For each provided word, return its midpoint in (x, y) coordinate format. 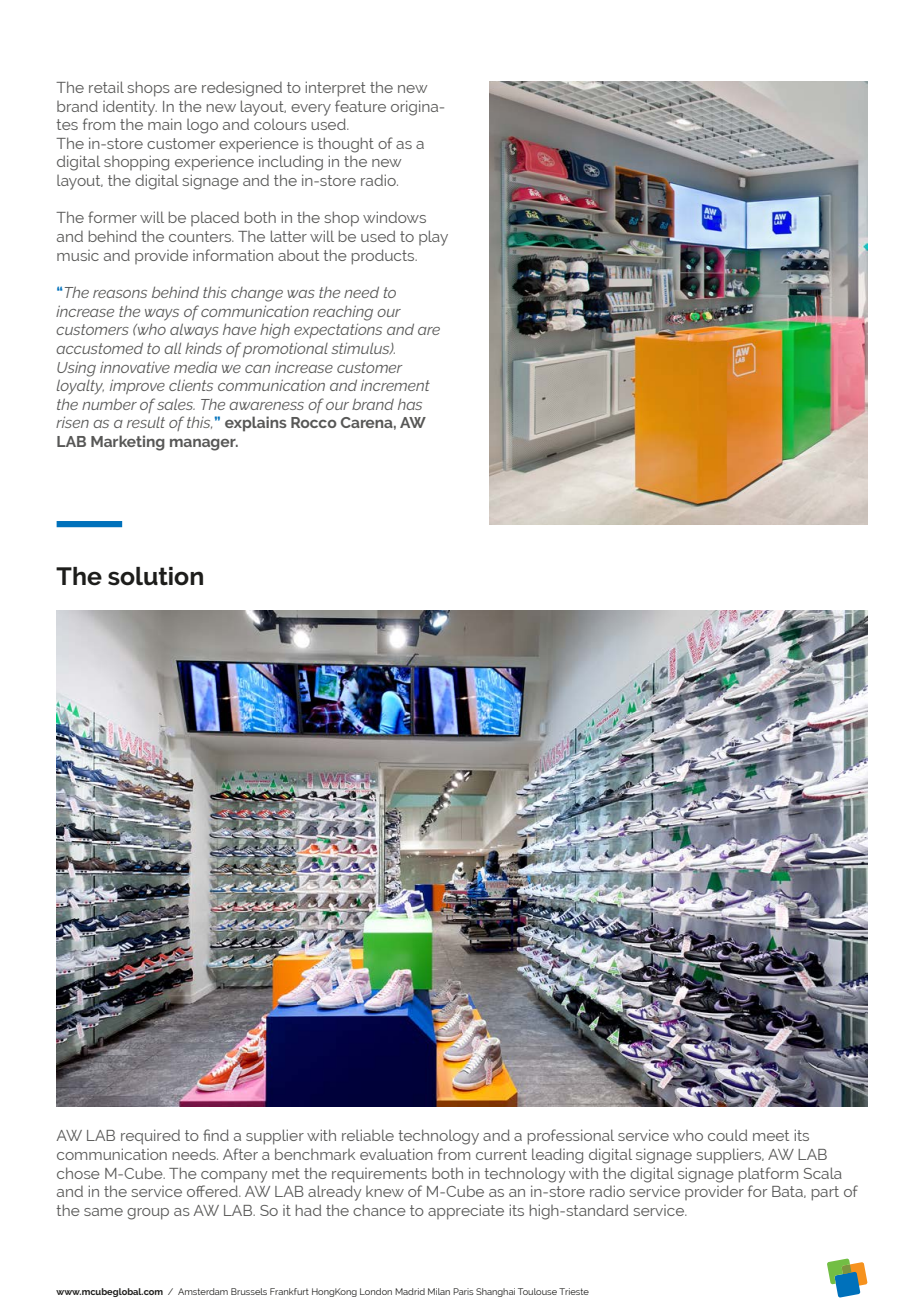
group (148, 1214)
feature (360, 106)
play (433, 238)
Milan (439, 1291)
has (410, 404)
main (165, 124)
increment (395, 385)
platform (768, 1175)
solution (155, 576)
